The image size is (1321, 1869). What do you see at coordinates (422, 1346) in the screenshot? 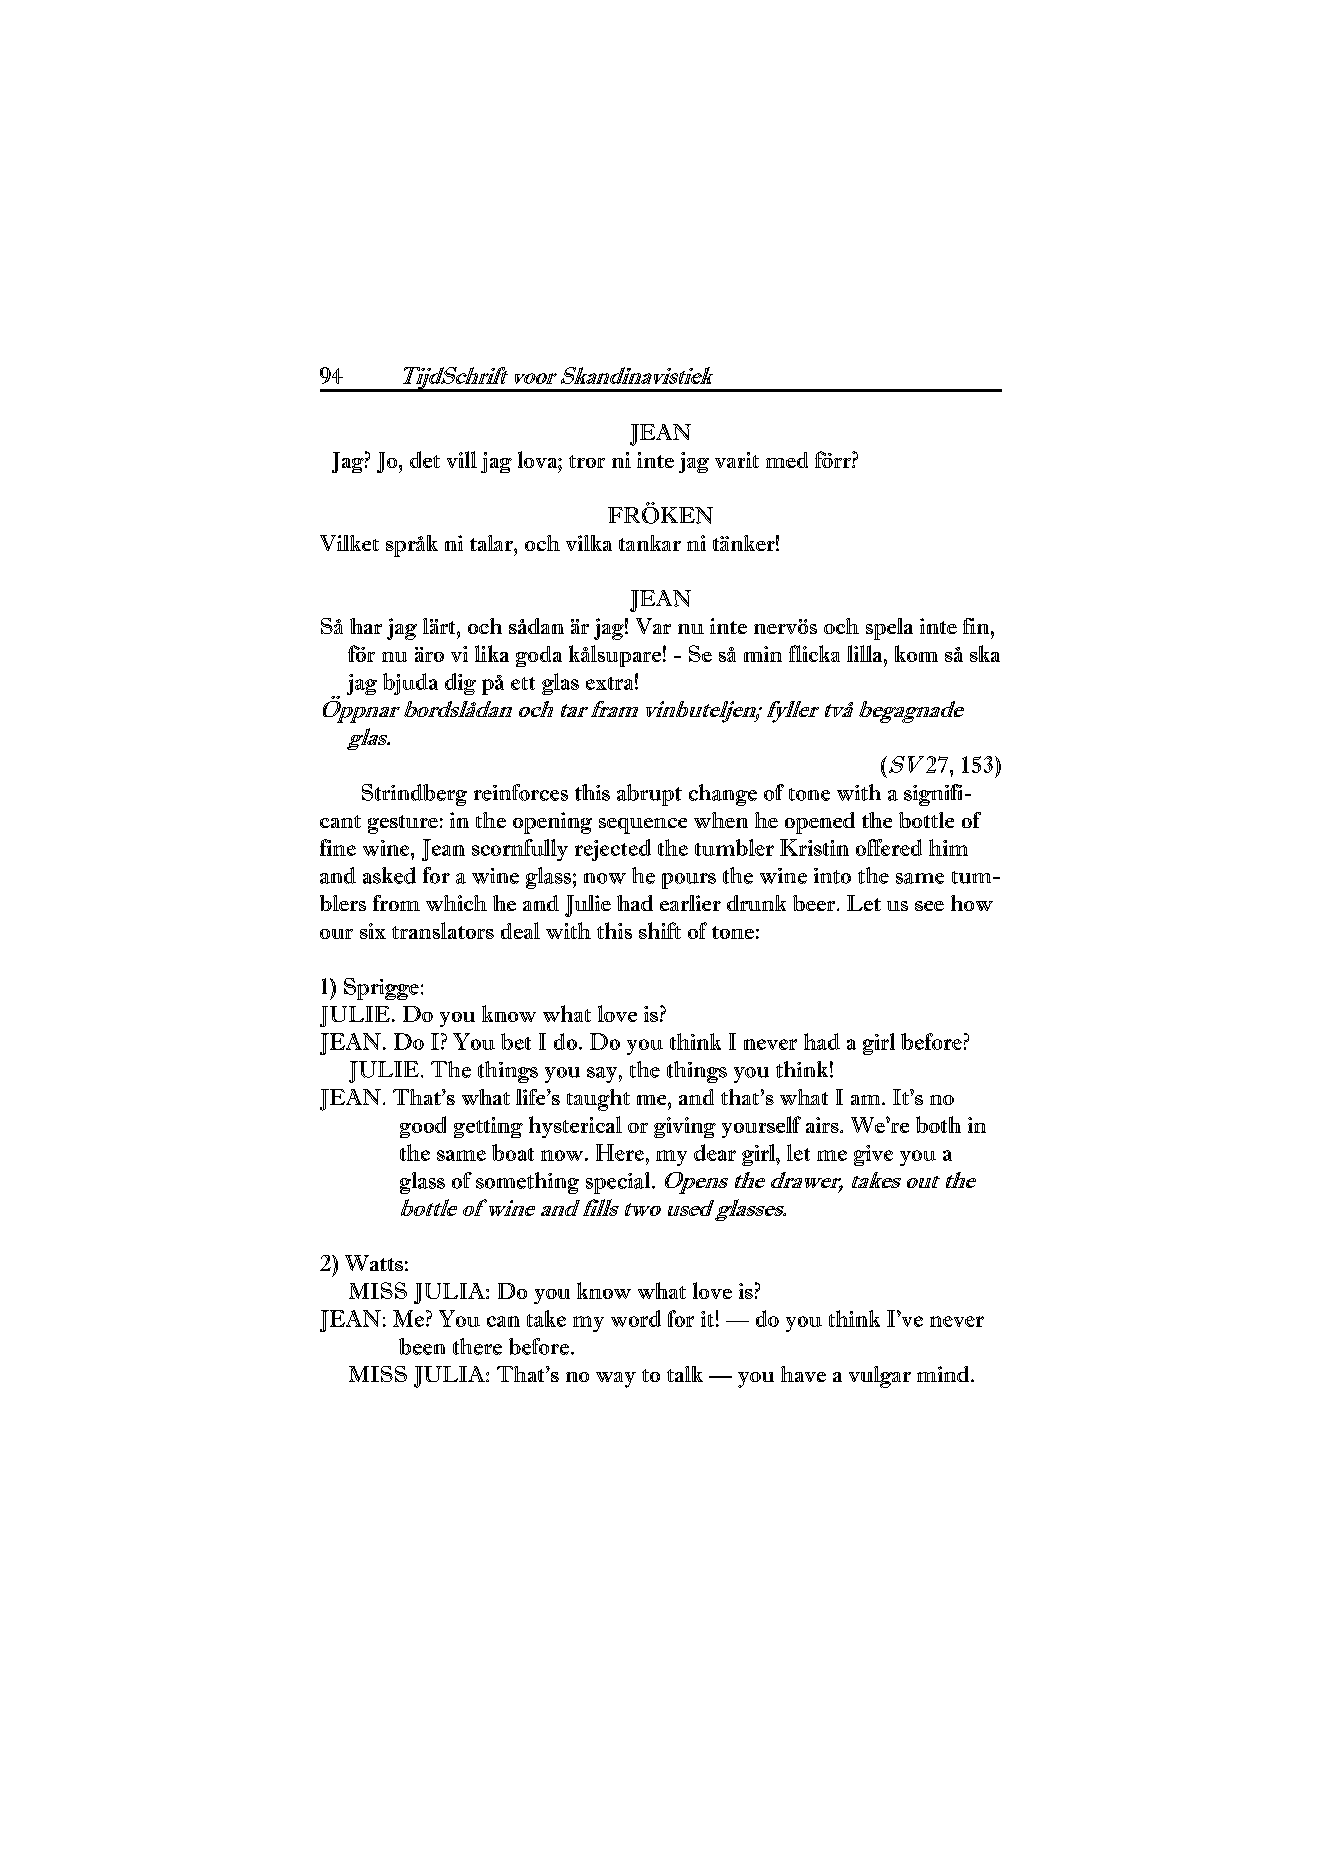
I see `been` at bounding box center [422, 1346].
